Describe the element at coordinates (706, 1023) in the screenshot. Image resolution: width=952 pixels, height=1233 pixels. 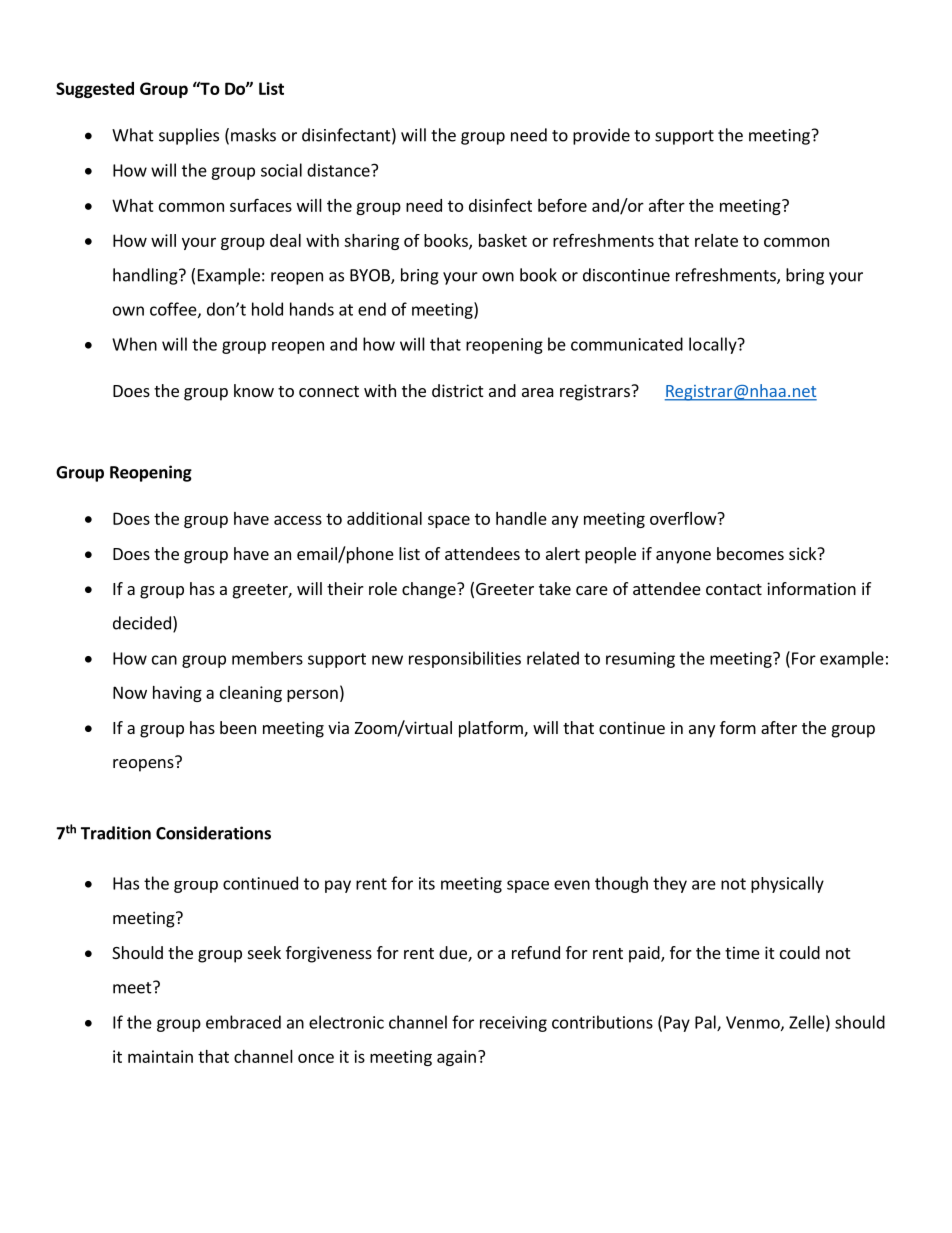
I see `Pal` at that location.
